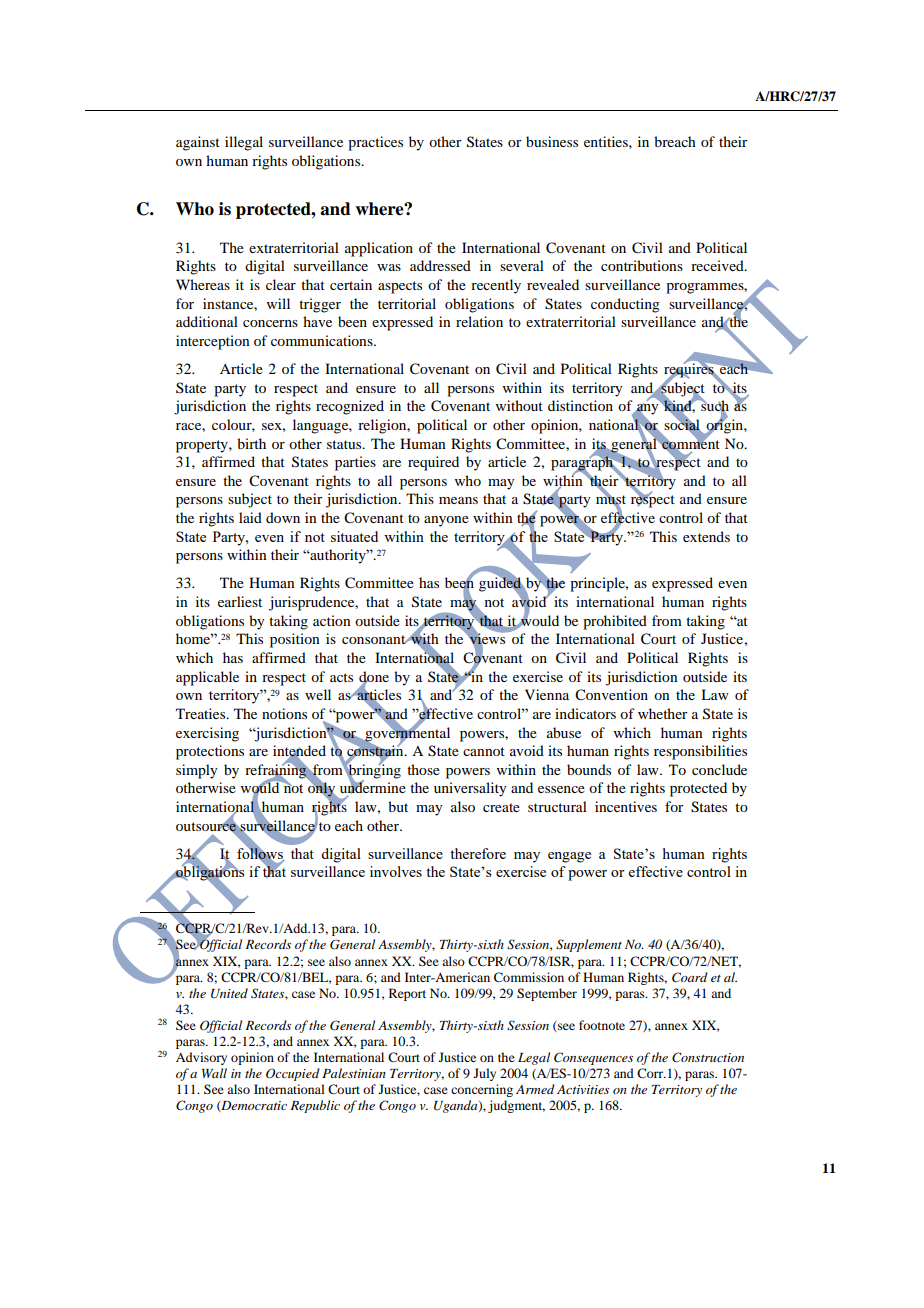 Image resolution: width=924 pixels, height=1308 pixels. Describe the element at coordinates (470, 789) in the page. I see `universality` at that location.
